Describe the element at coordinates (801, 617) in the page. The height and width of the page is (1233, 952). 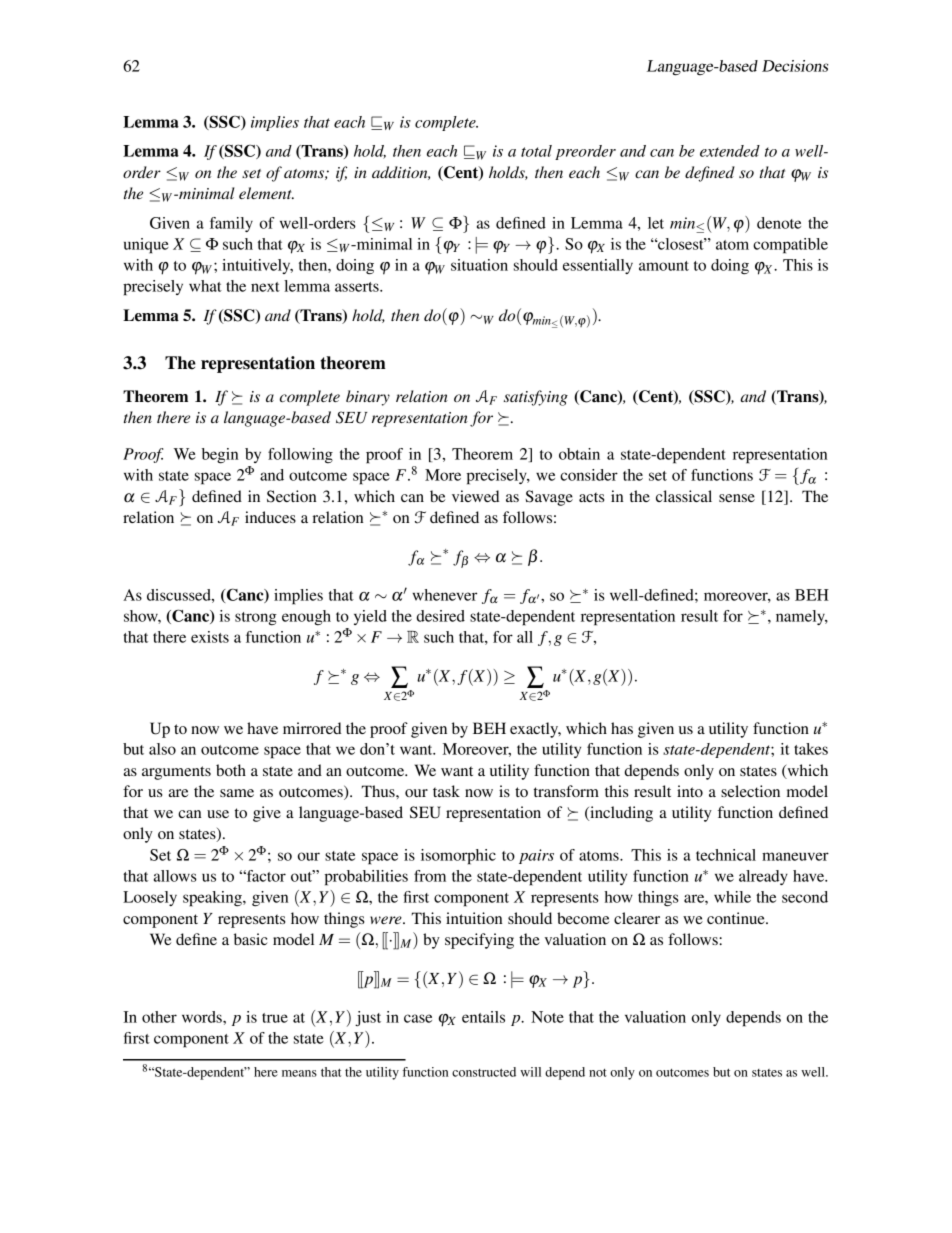
I see `namely` at that location.
